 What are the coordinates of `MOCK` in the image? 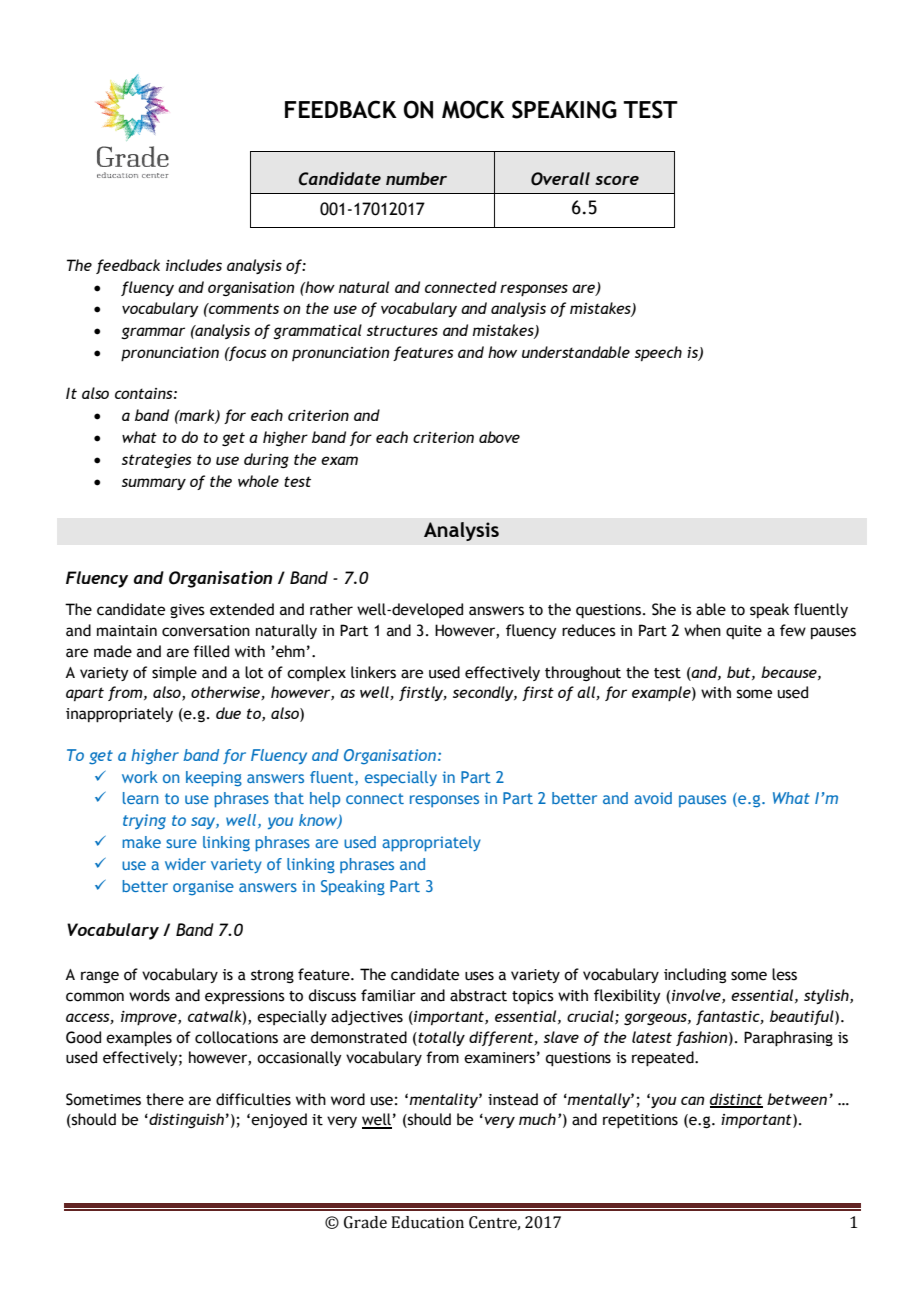 It's located at (473, 109).
